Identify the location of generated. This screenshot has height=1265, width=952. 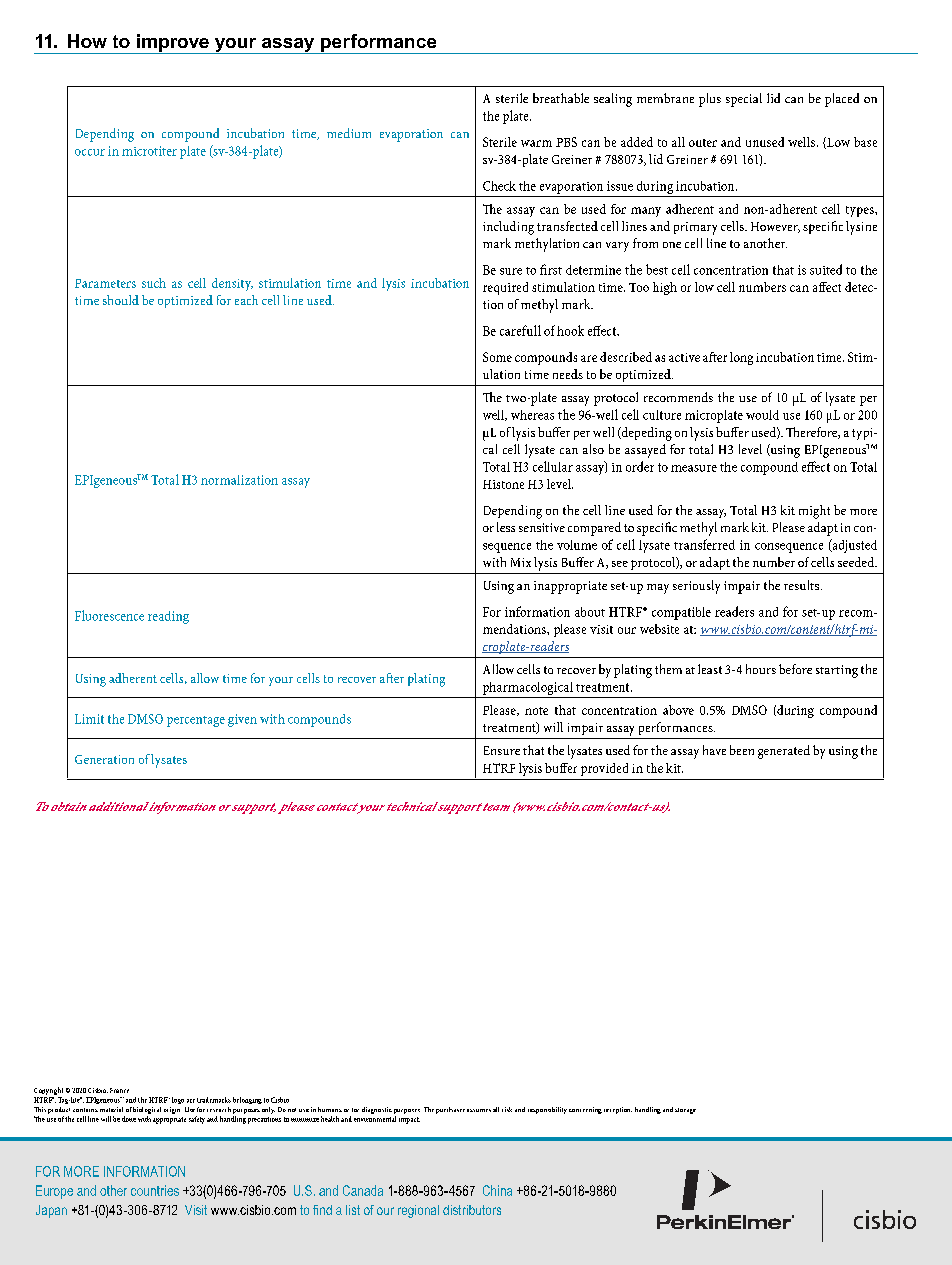
(784, 752).
